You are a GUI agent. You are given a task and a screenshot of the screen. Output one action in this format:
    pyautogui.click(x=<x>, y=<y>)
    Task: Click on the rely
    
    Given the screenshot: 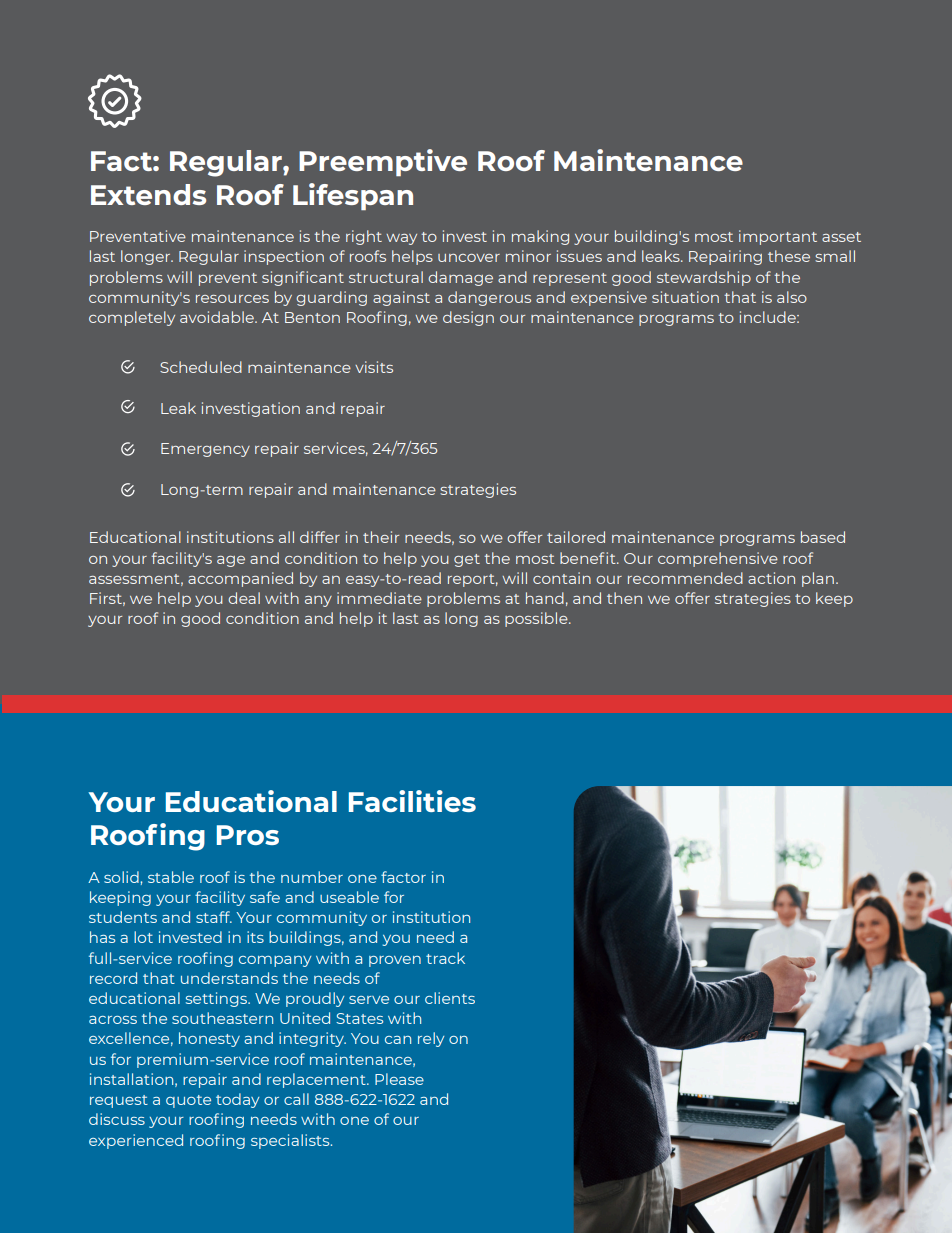 What is the action you would take?
    pyautogui.click(x=431, y=1039)
